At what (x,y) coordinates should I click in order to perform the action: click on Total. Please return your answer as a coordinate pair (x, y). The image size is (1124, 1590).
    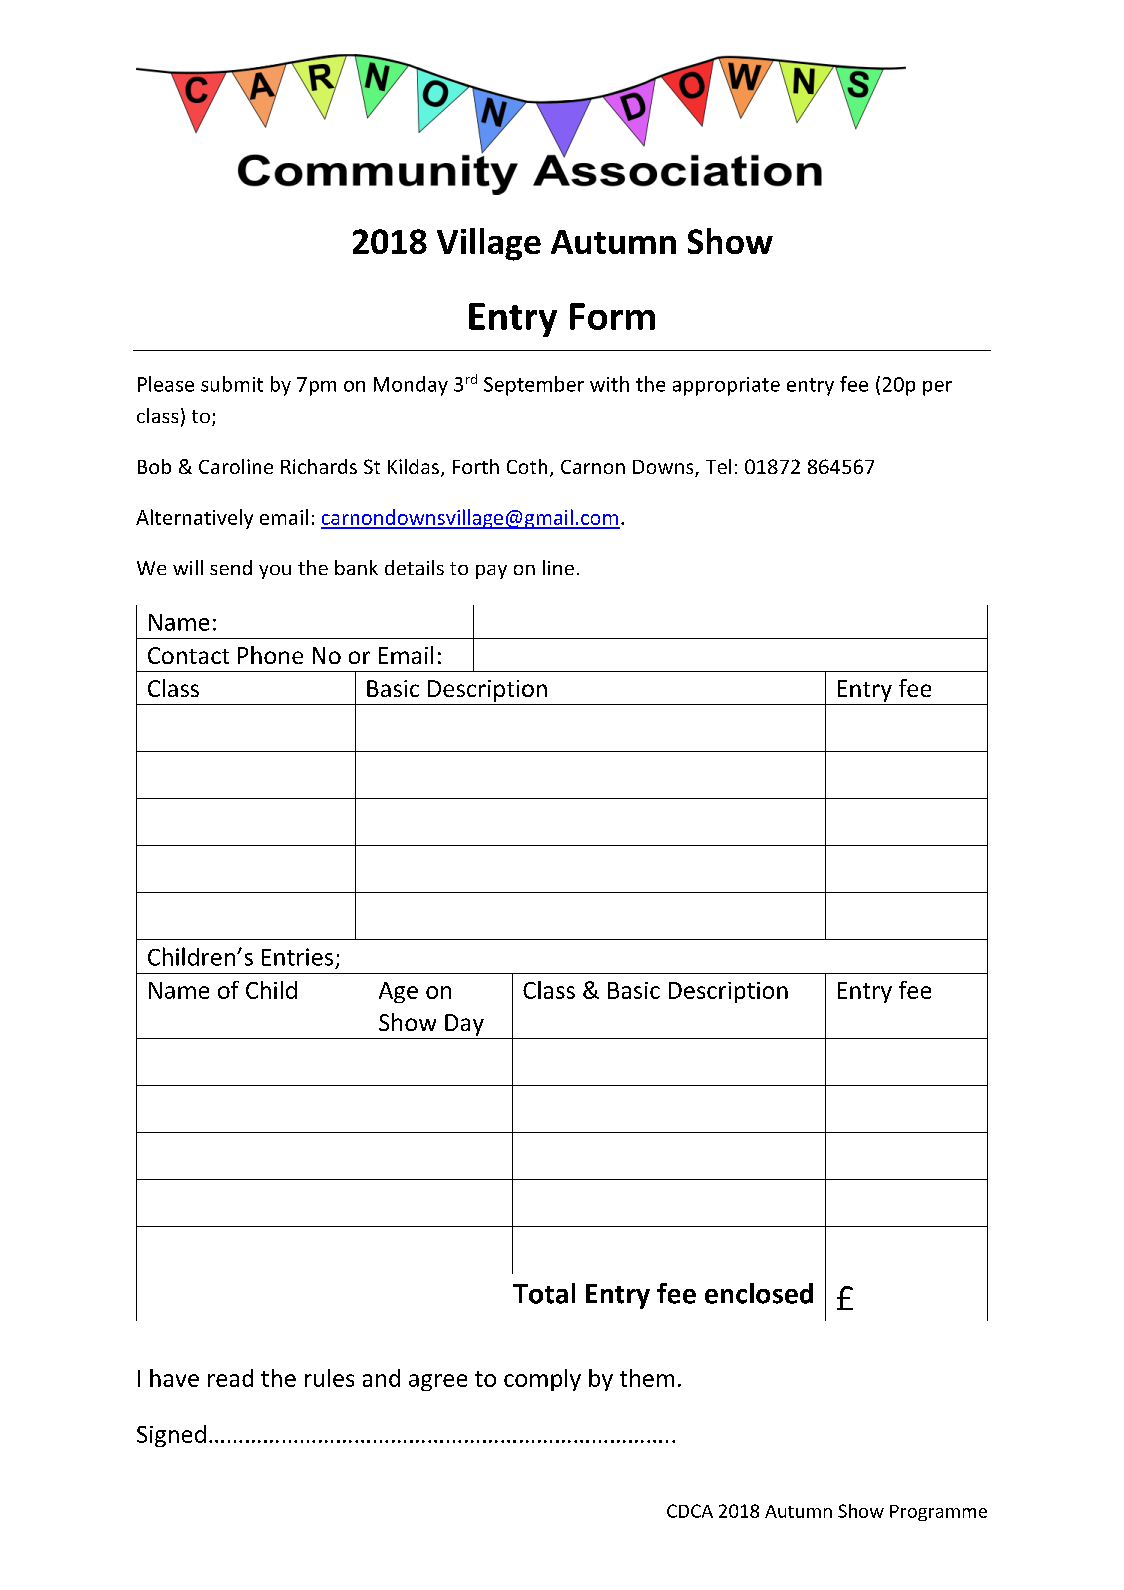
    Looking at the image, I should click on (544, 1293).
